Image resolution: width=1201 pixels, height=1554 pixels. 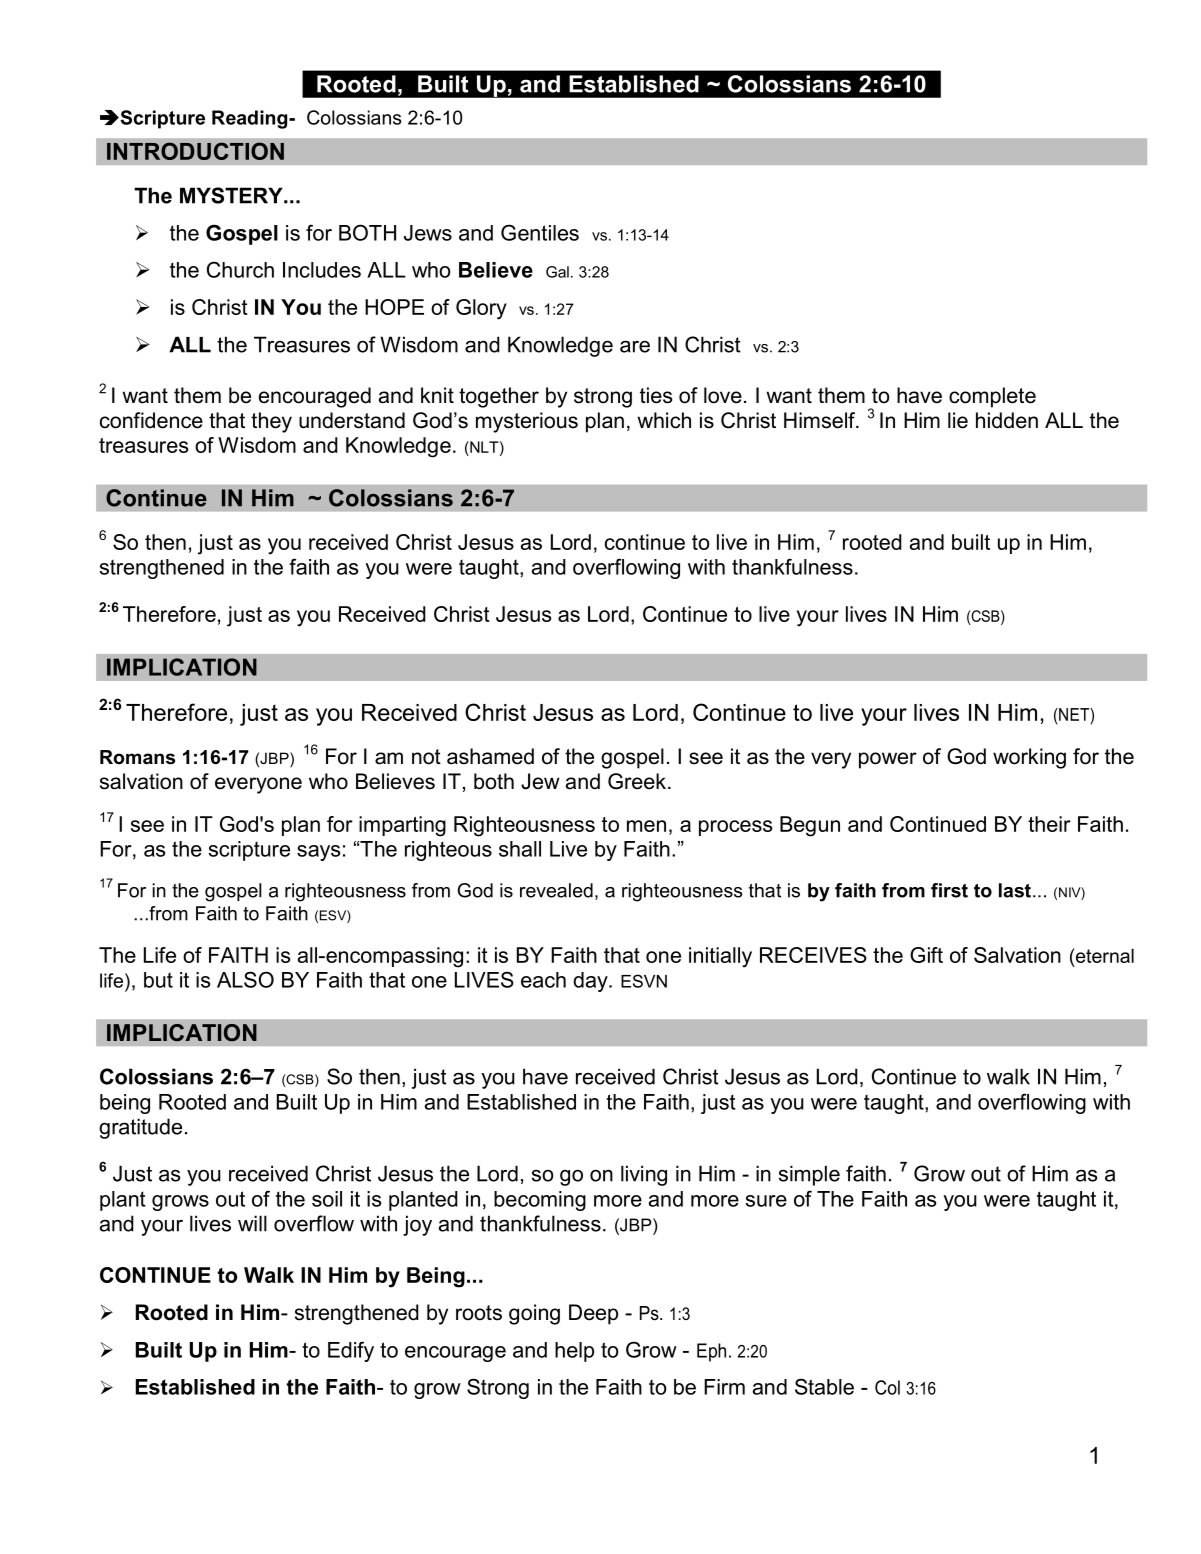 What do you see at coordinates (540, 232) in the image?
I see `Gentiles` at bounding box center [540, 232].
